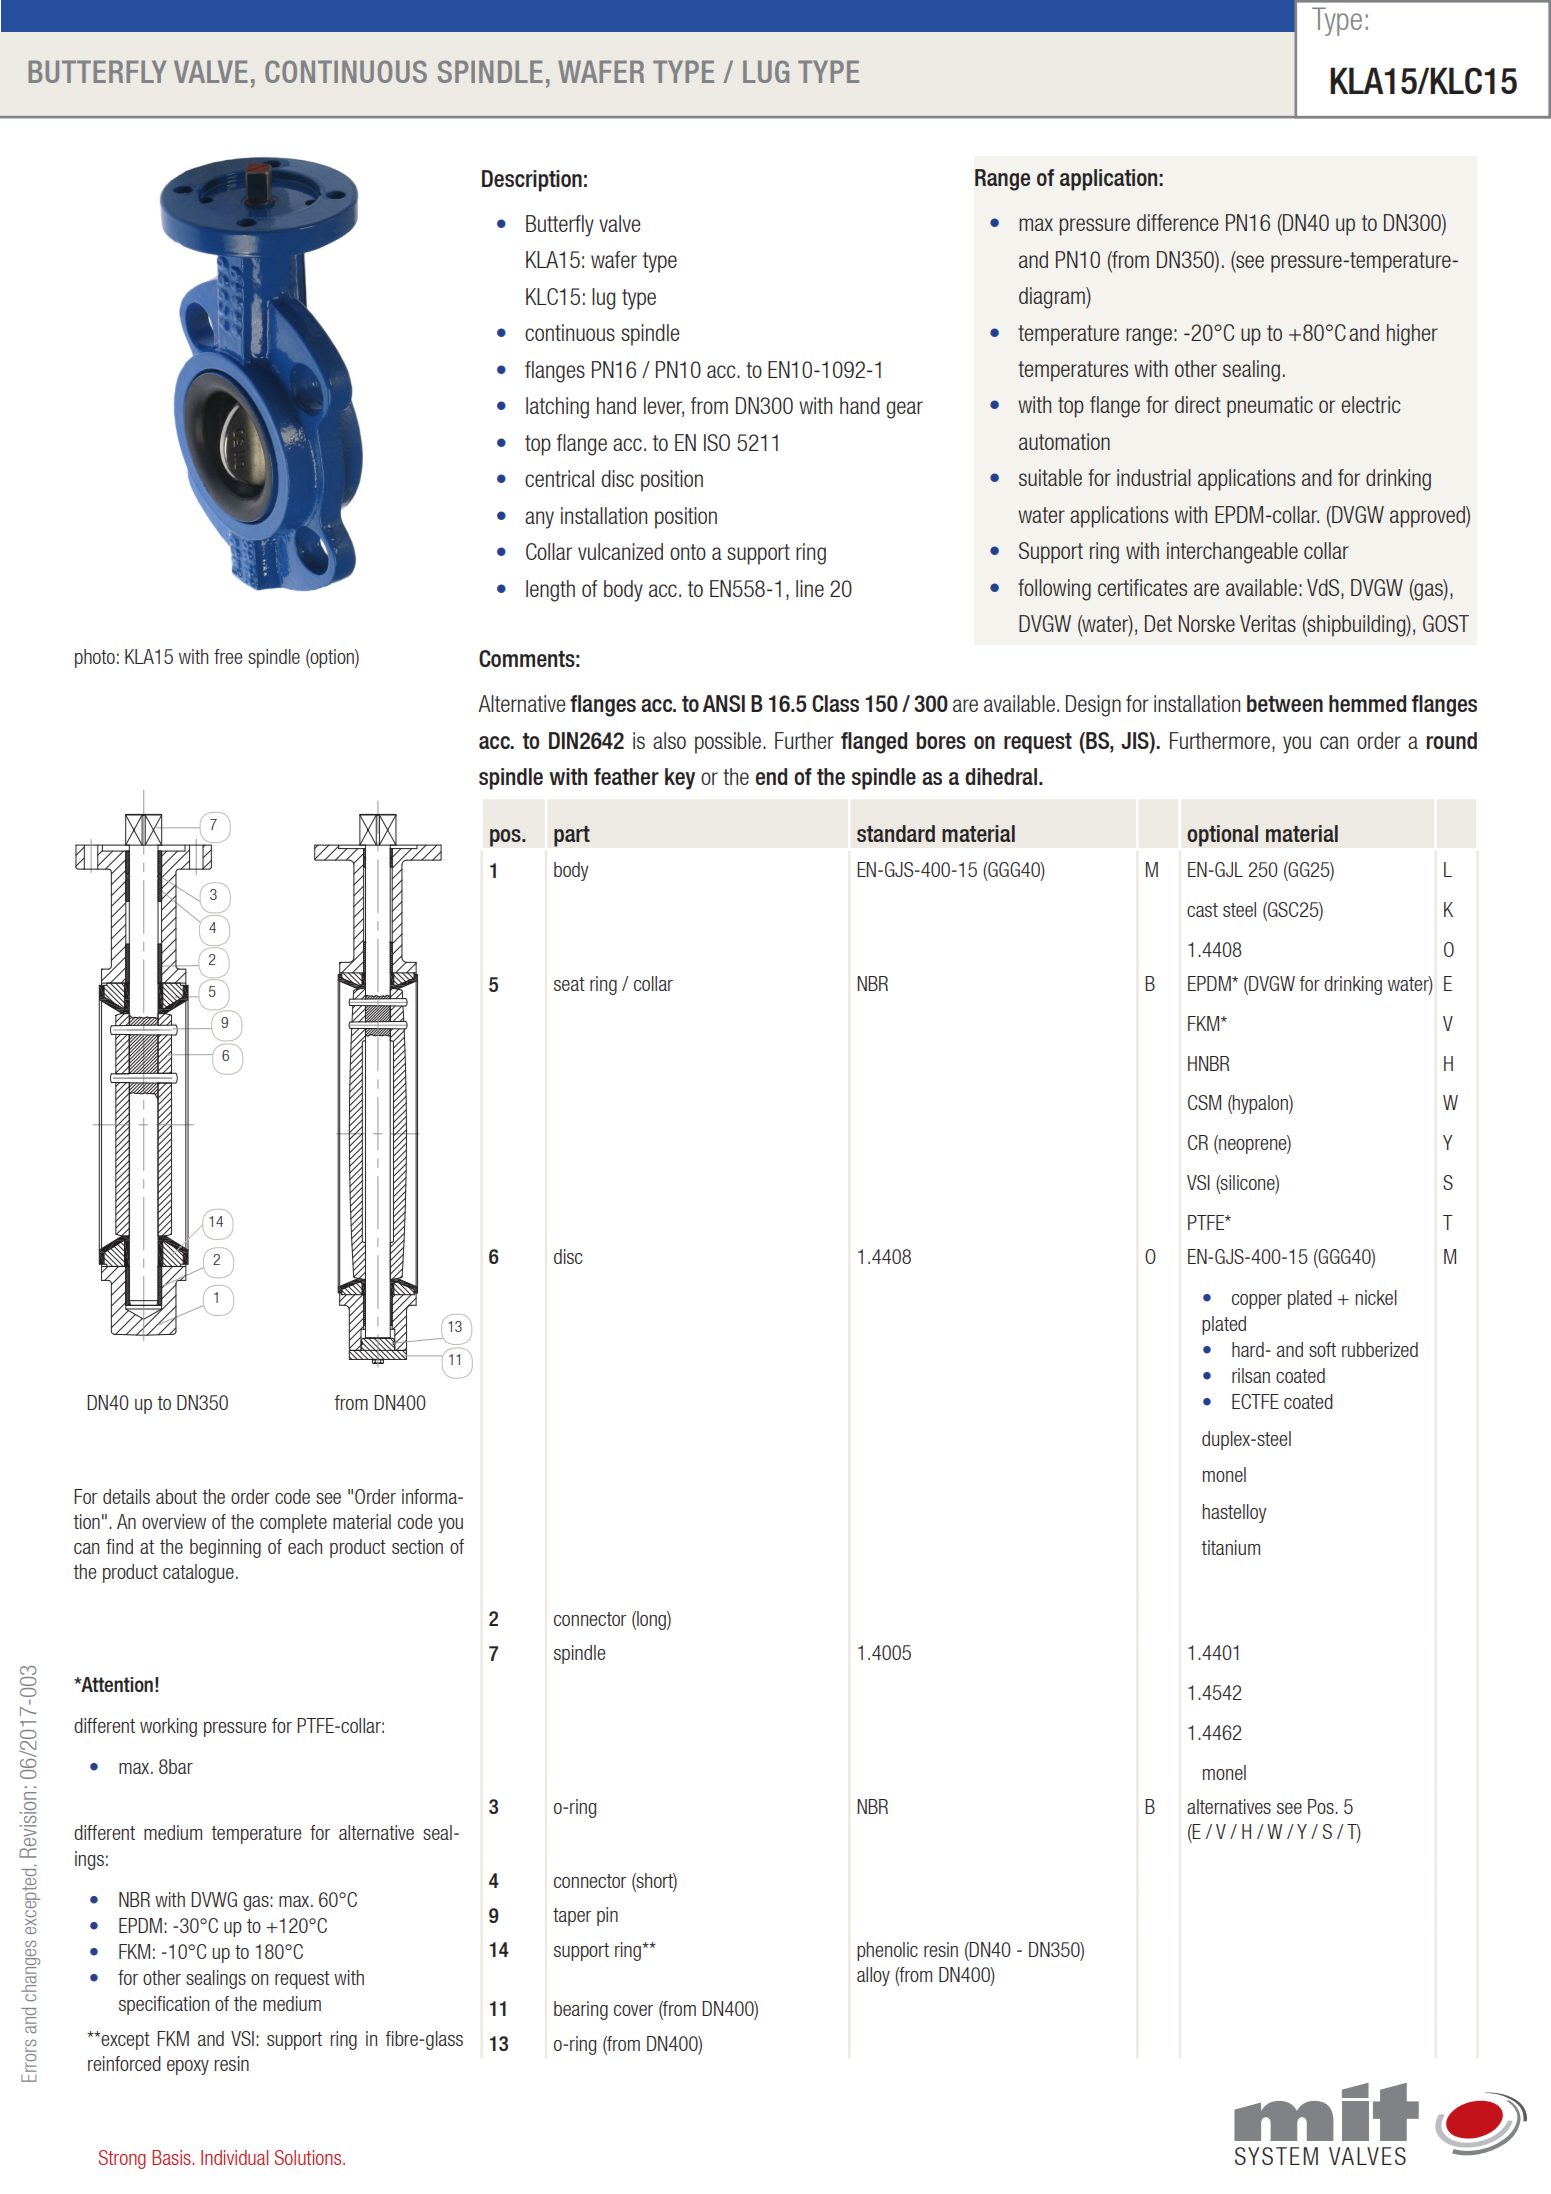  Describe the element at coordinates (1177, 222) in the screenshot. I see `difference` at that location.
